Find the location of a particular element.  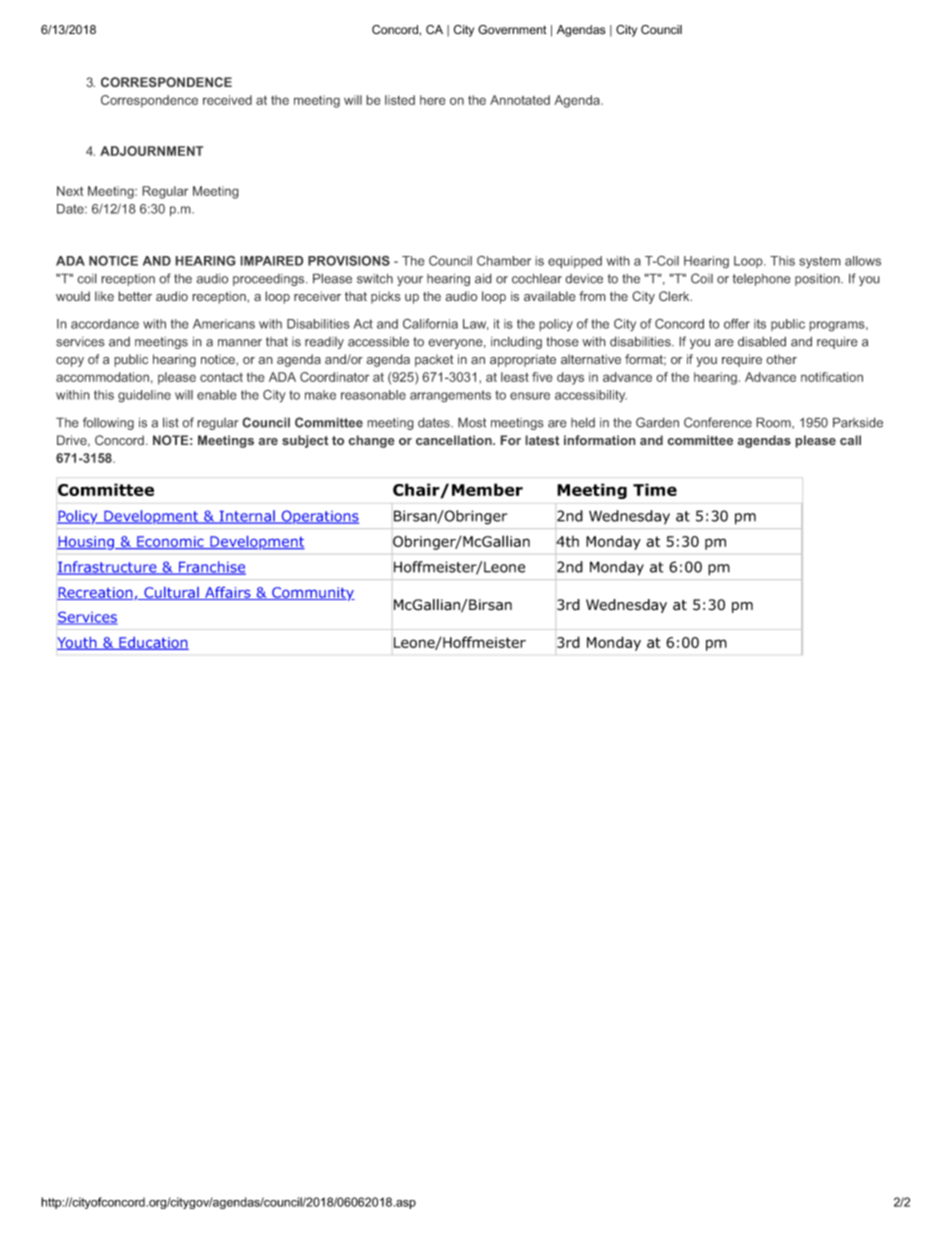

Time is located at coordinates (655, 489).
